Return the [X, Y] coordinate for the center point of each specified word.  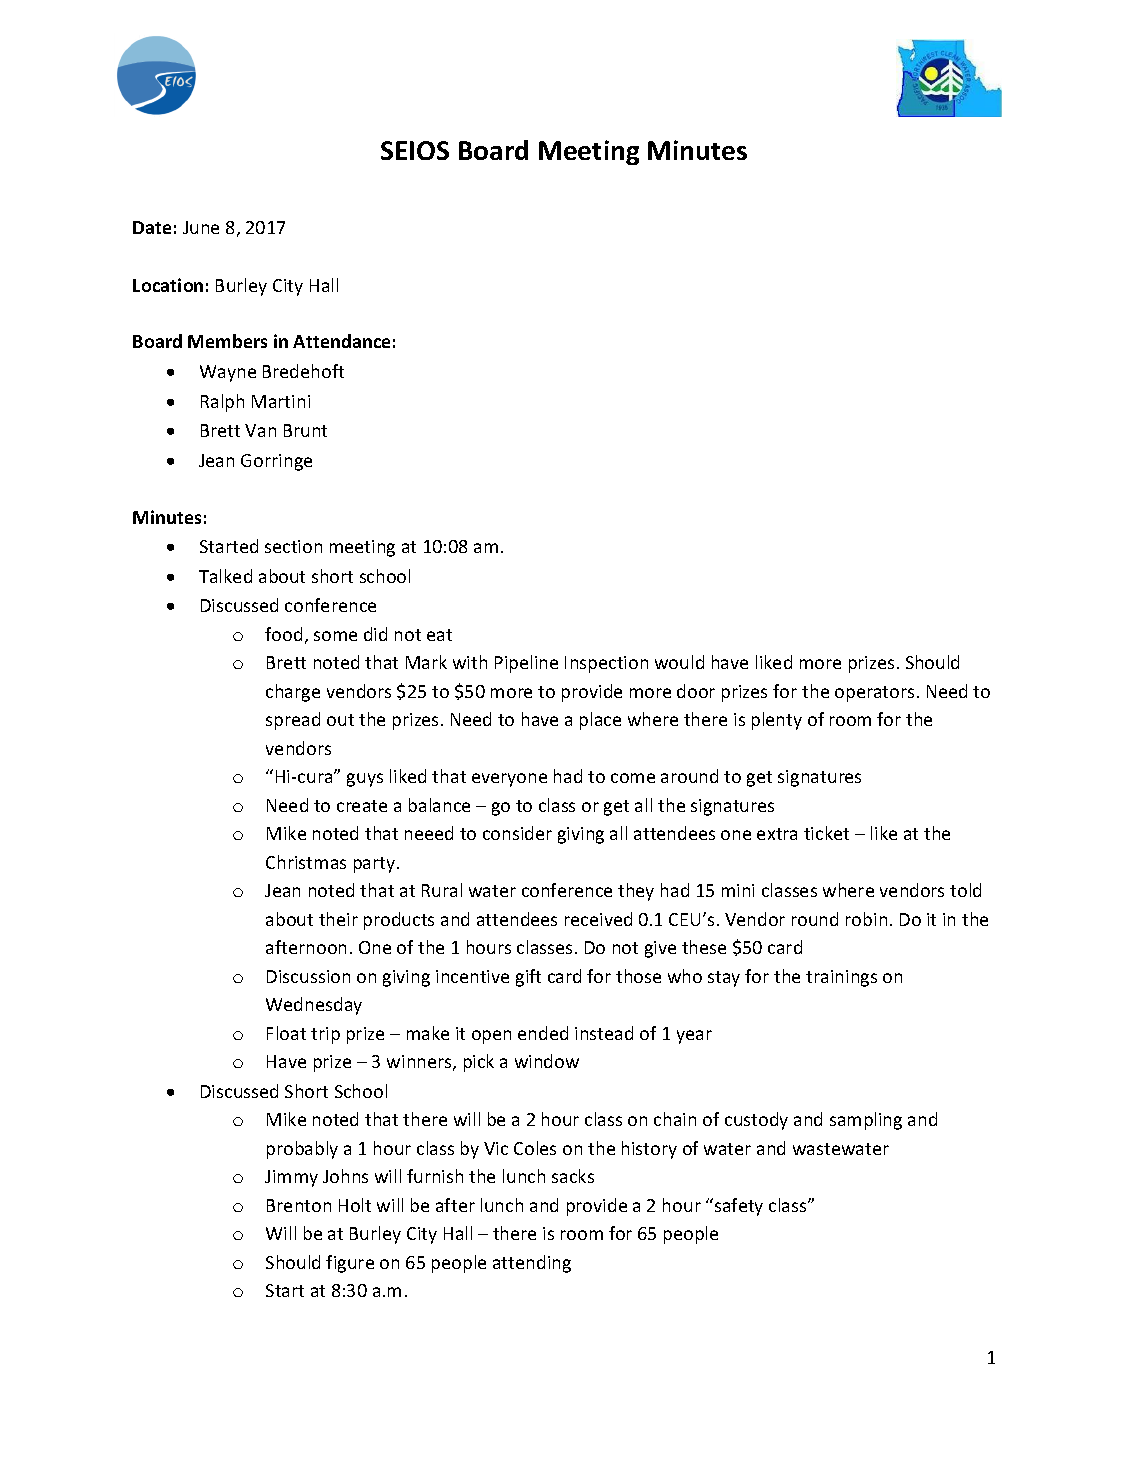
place [600, 721]
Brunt [305, 430]
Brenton [299, 1205]
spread [293, 721]
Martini [281, 401]
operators [874, 694]
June [201, 227]
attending [532, 1264]
